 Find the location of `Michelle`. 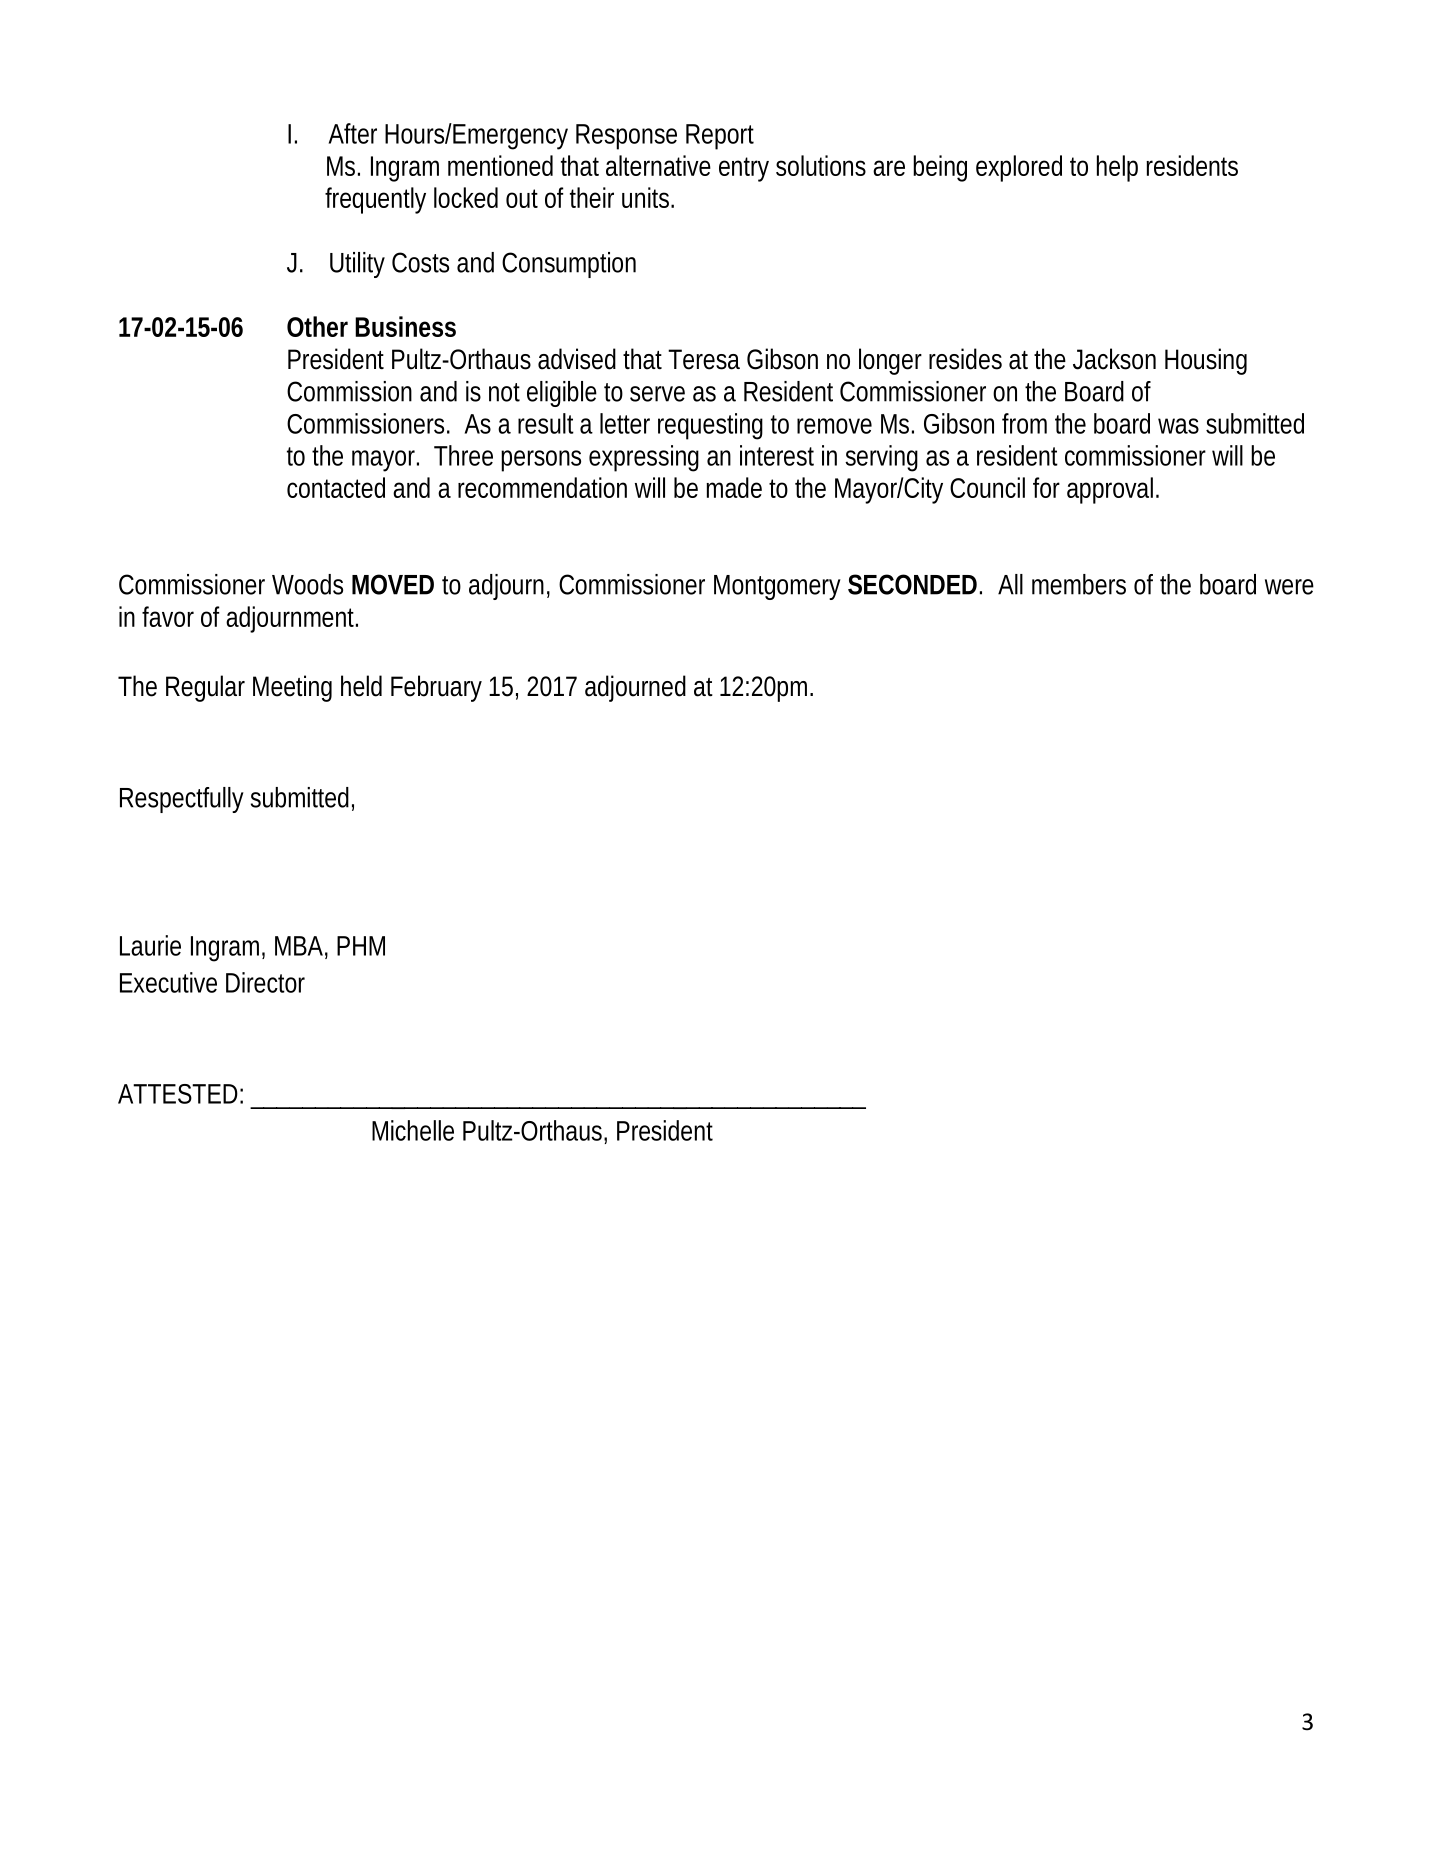

Michelle is located at coordinates (413, 1130).
